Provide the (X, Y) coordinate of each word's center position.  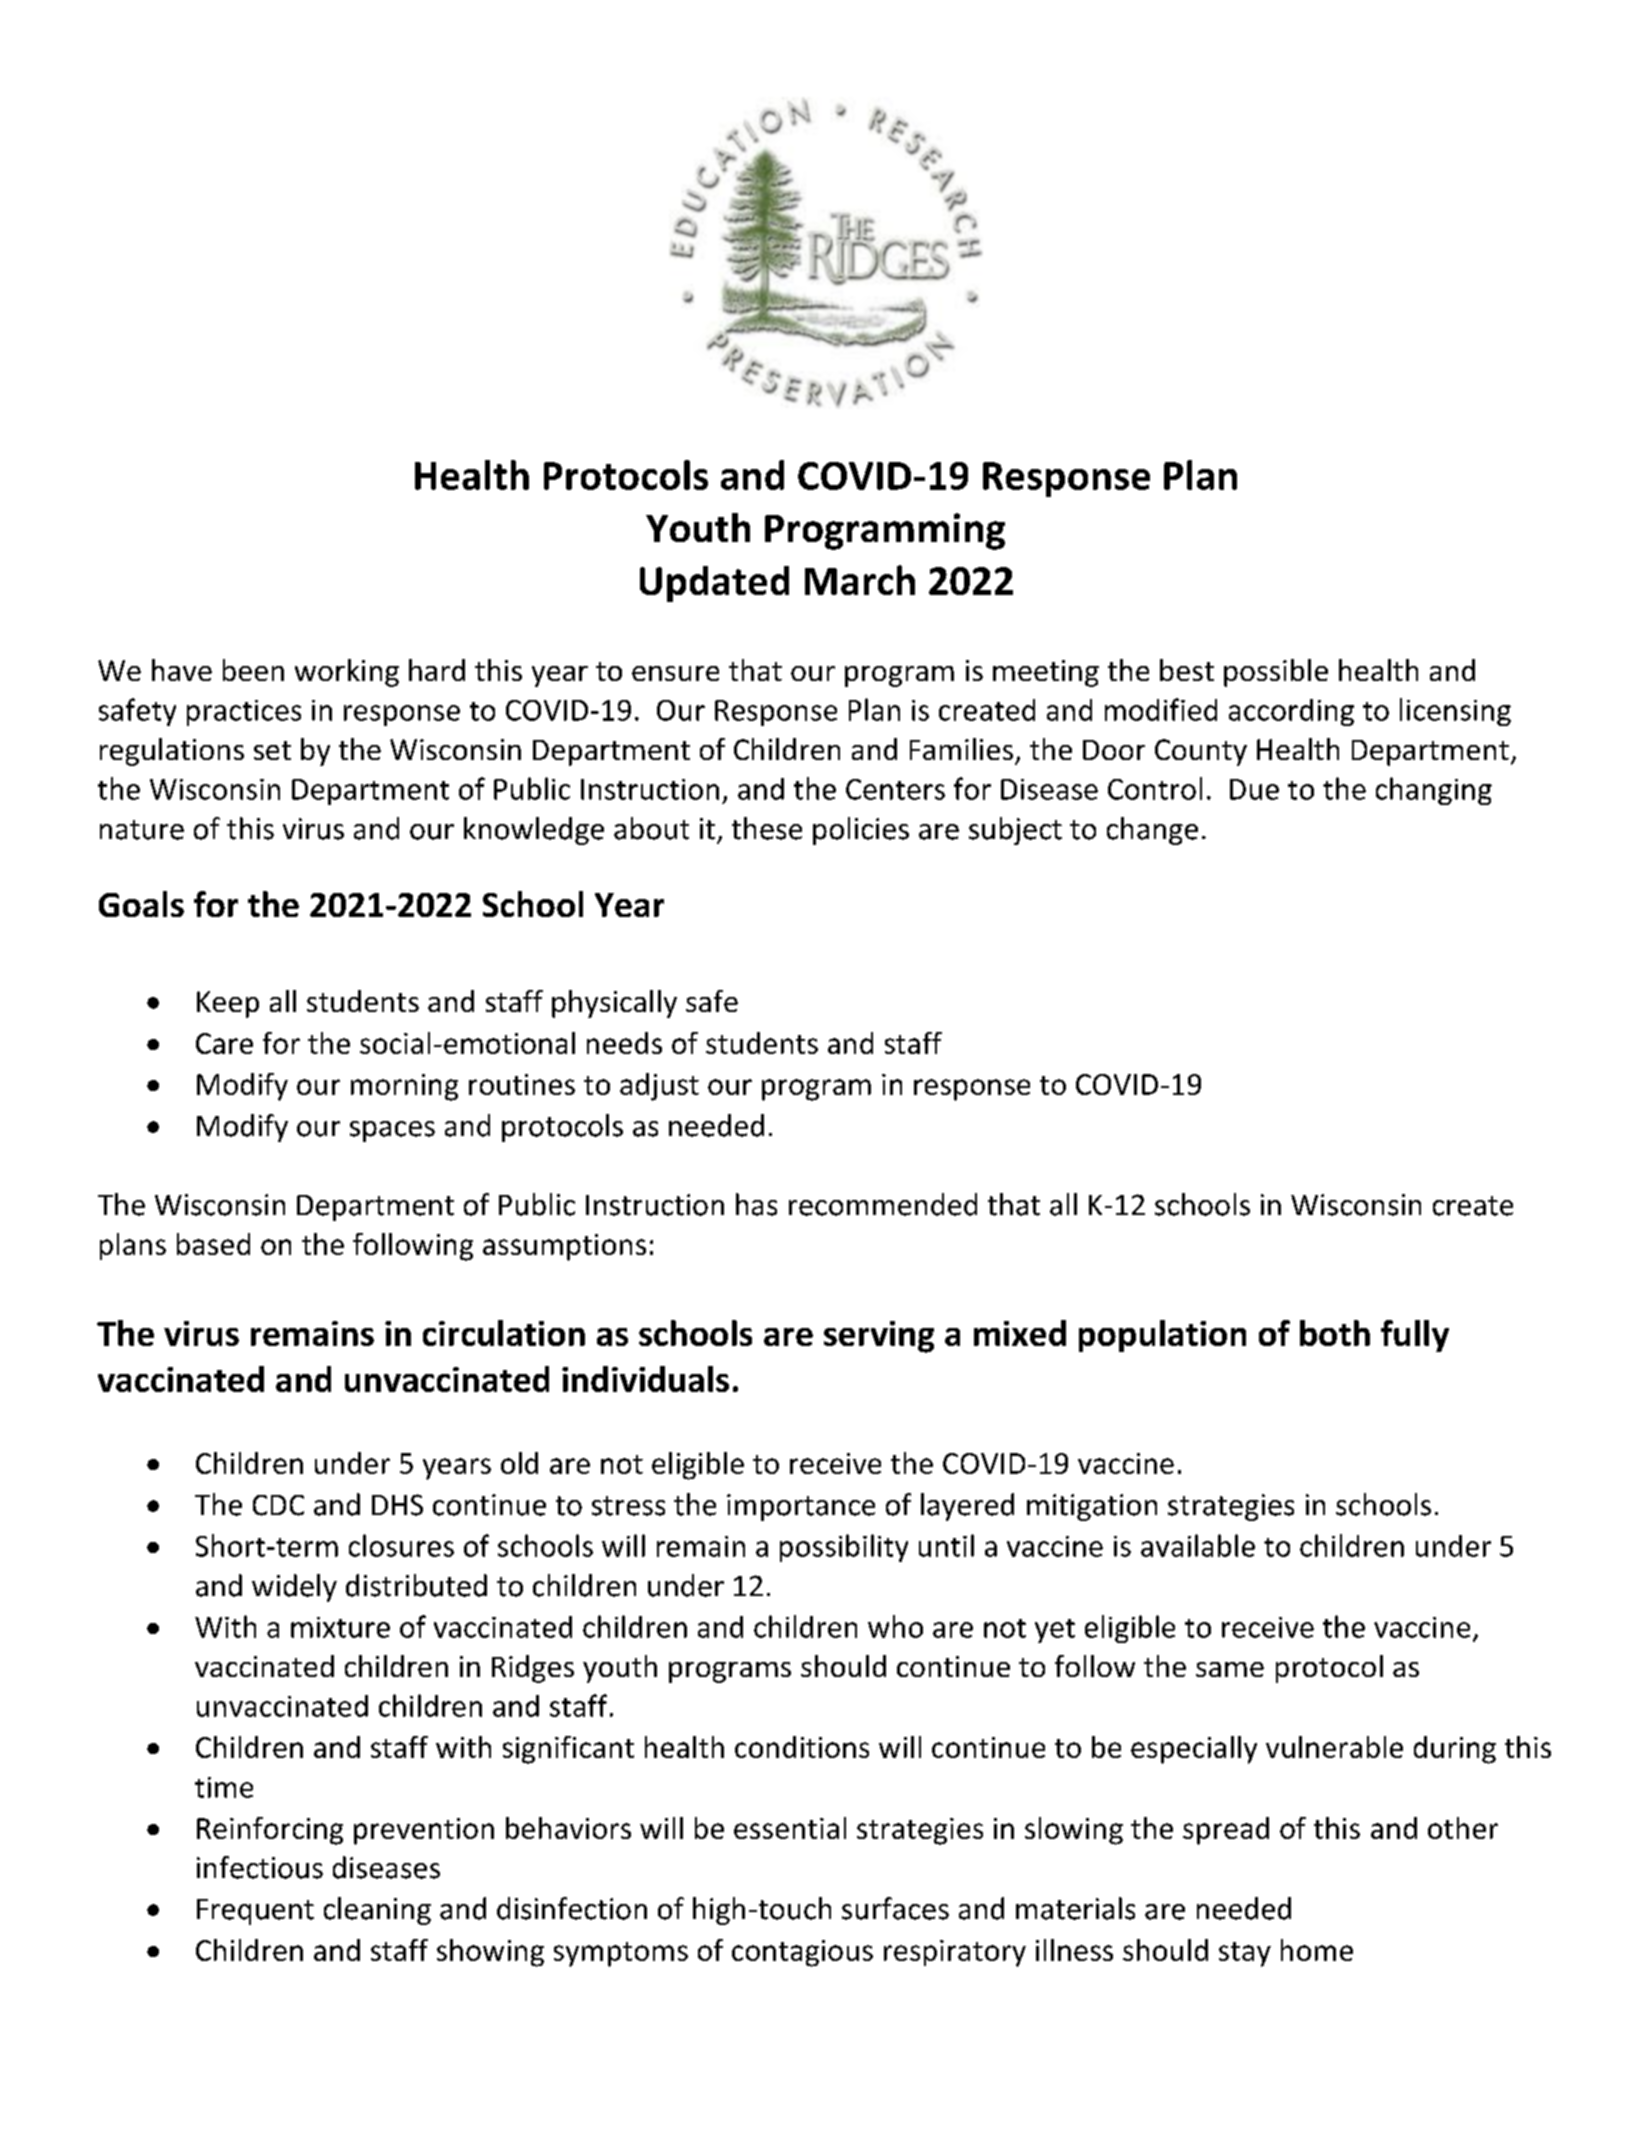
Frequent (255, 1912)
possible (1276, 673)
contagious (802, 1953)
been (253, 670)
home (1317, 1950)
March (860, 580)
